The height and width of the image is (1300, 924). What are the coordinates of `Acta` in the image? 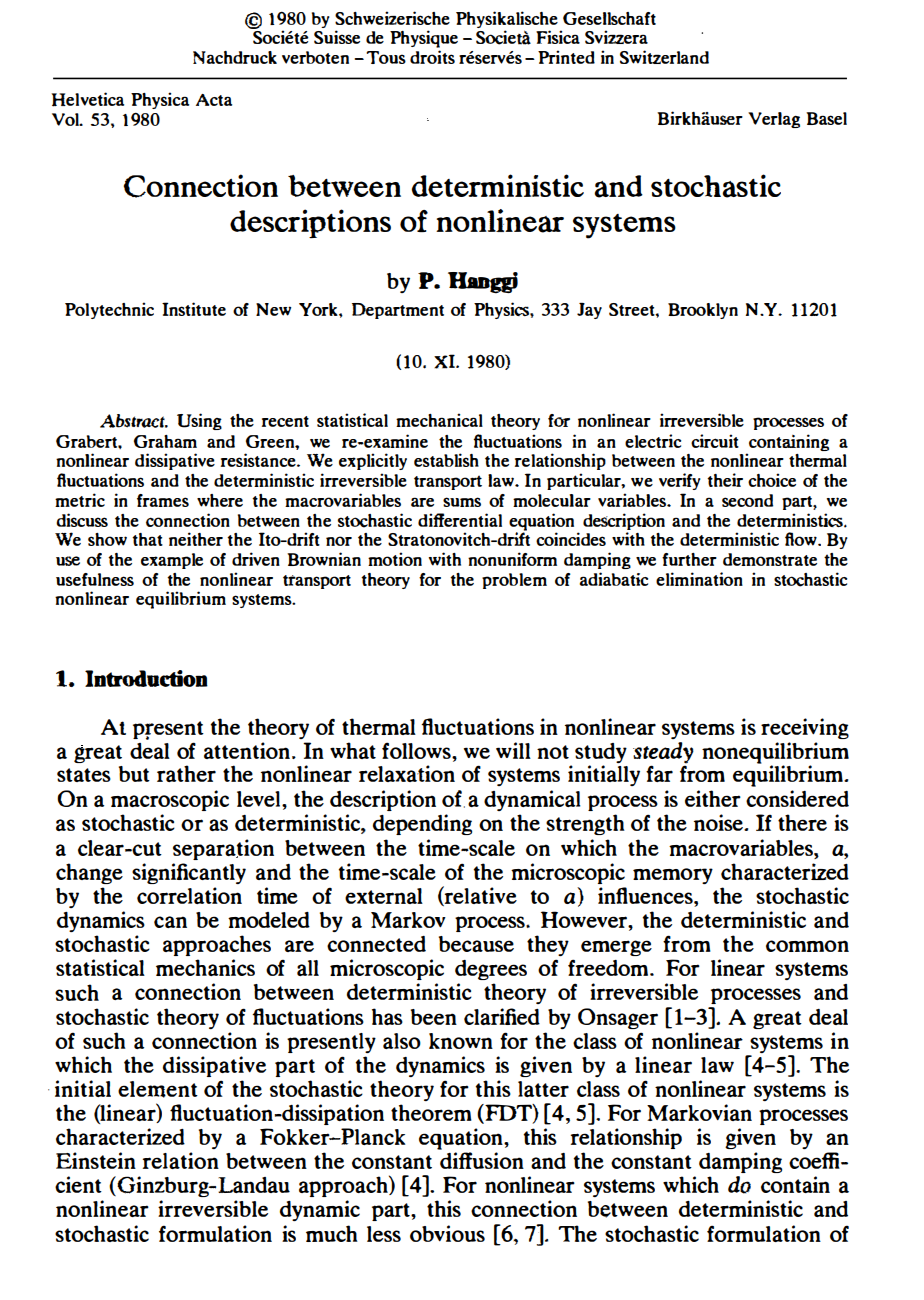 It's located at (214, 100).
